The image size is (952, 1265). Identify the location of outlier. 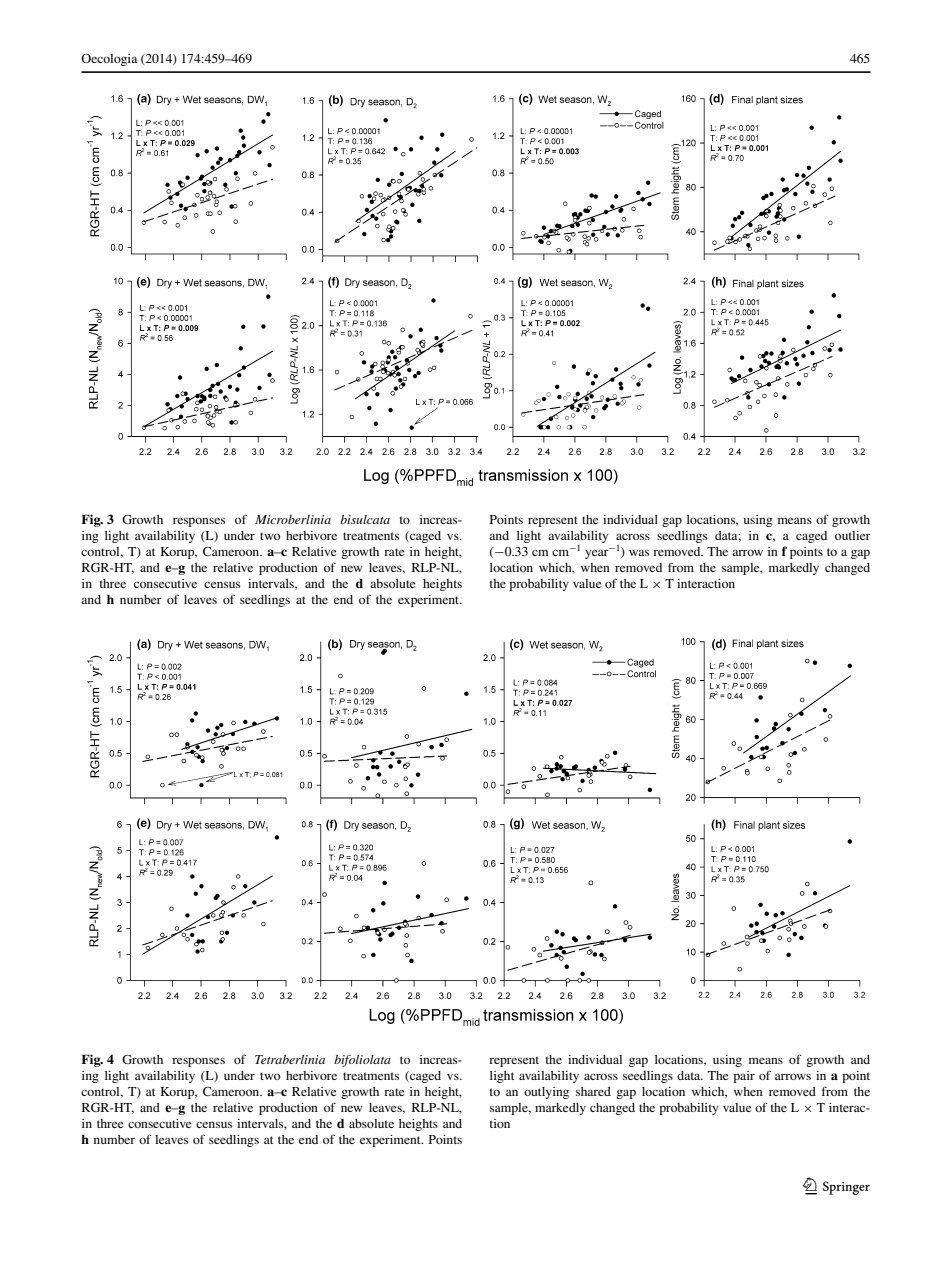
(853, 535).
